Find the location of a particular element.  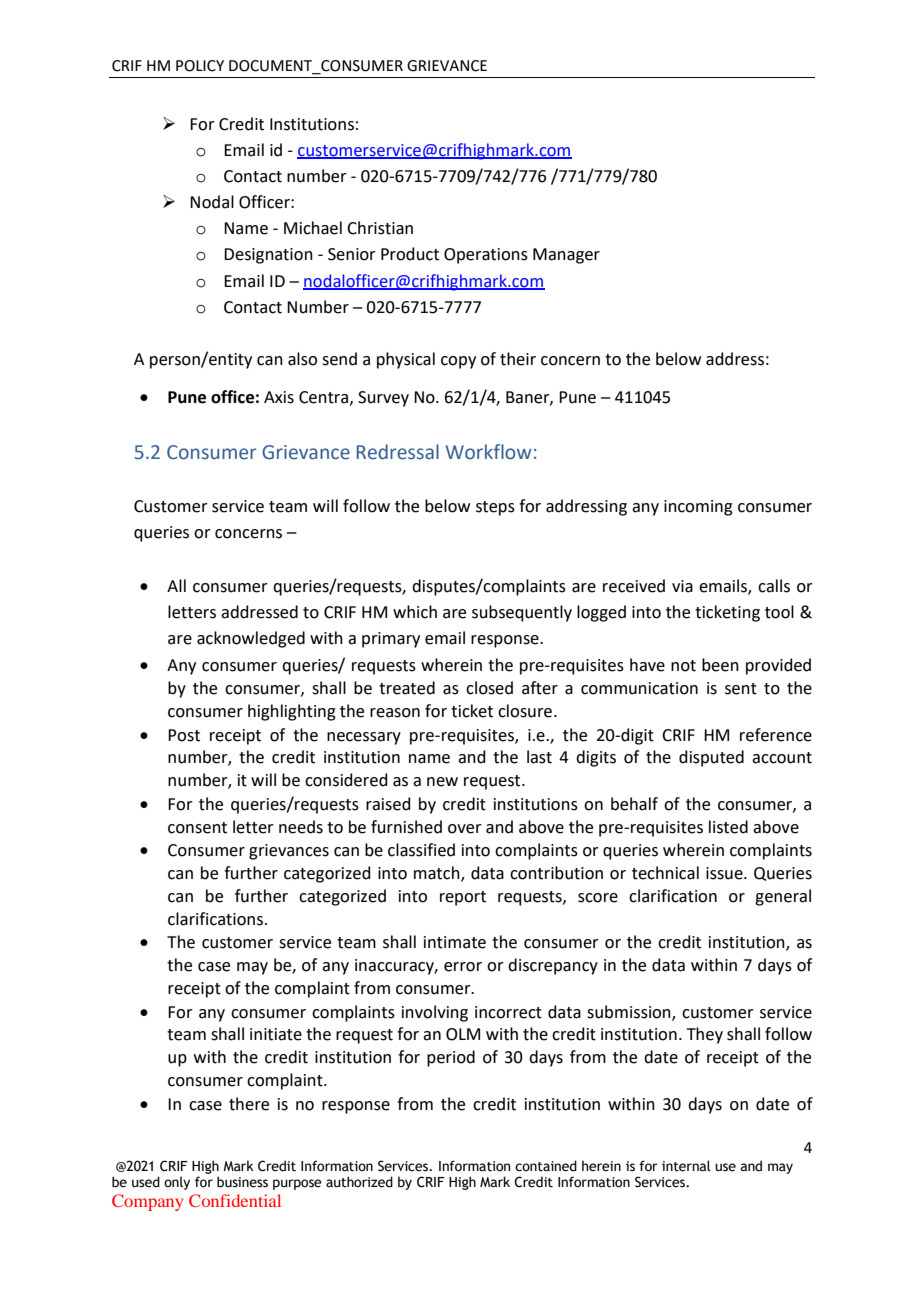

incoming is located at coordinates (698, 508).
